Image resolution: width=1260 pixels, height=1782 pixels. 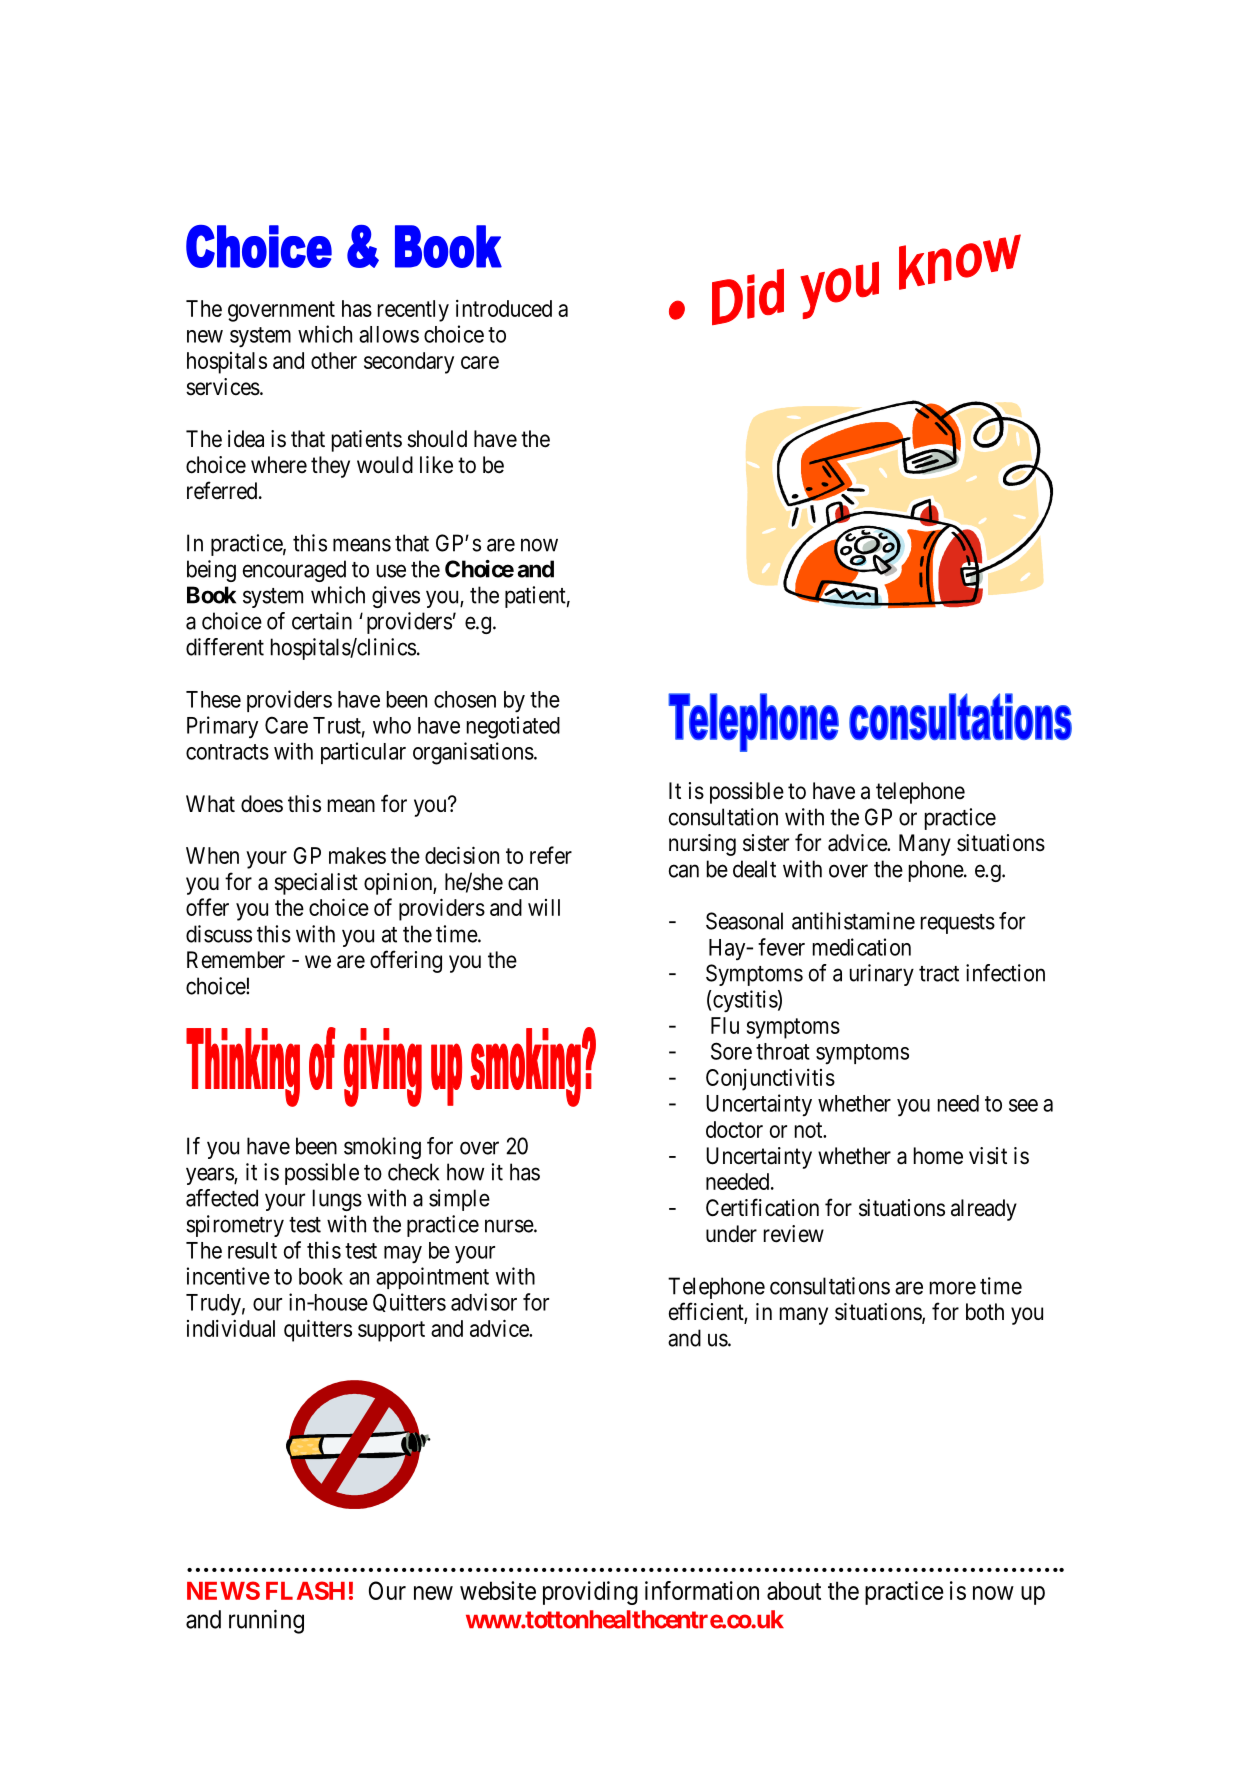 What do you see at coordinates (504, 308) in the screenshot?
I see `introduced` at bounding box center [504, 308].
